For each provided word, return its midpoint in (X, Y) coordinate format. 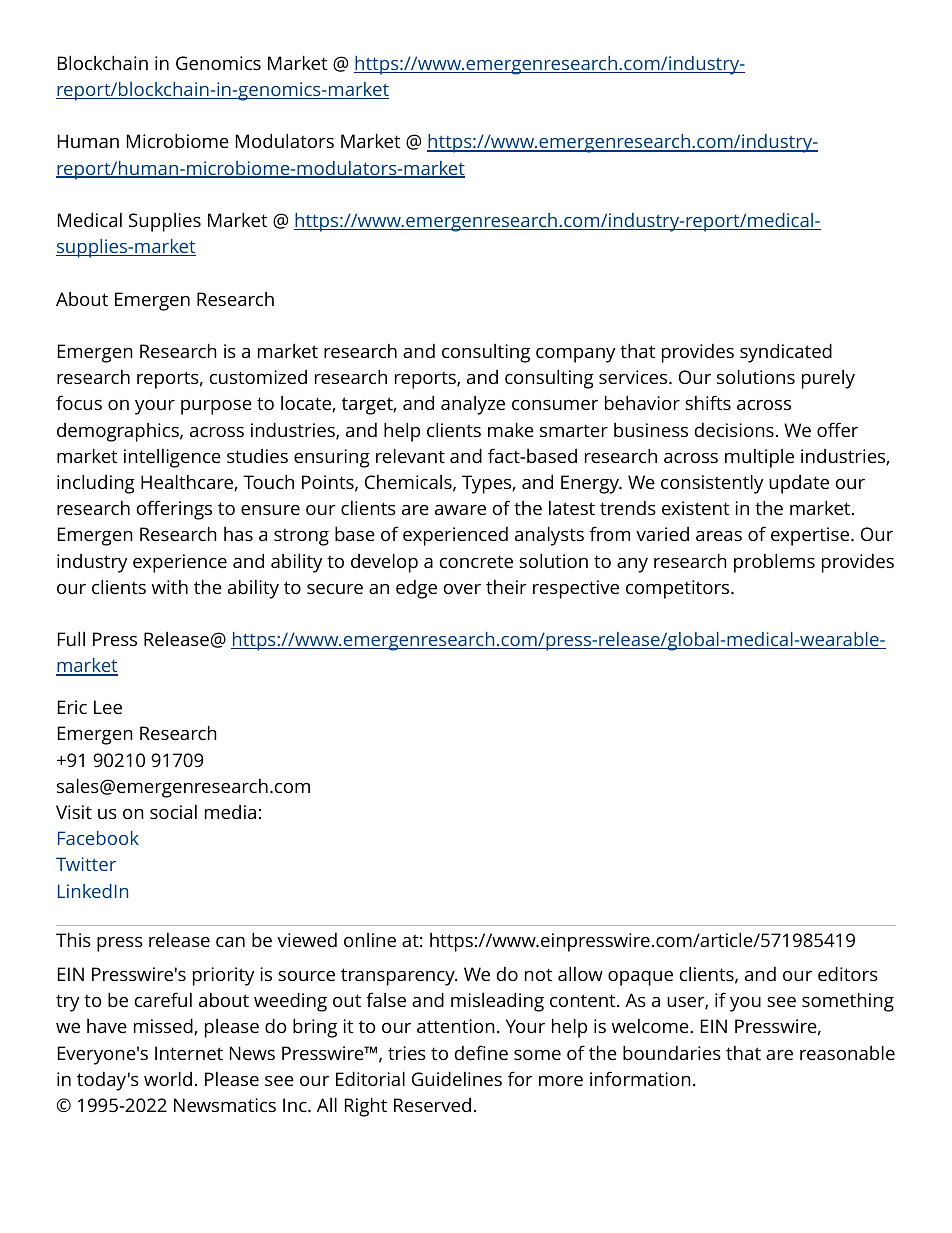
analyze (473, 405)
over (462, 589)
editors (848, 973)
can (230, 942)
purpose (216, 407)
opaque (640, 978)
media (230, 812)
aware (460, 510)
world (168, 1078)
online (370, 940)
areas (719, 536)
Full (71, 638)
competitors (679, 589)
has (238, 534)
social (173, 812)
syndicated (786, 353)
